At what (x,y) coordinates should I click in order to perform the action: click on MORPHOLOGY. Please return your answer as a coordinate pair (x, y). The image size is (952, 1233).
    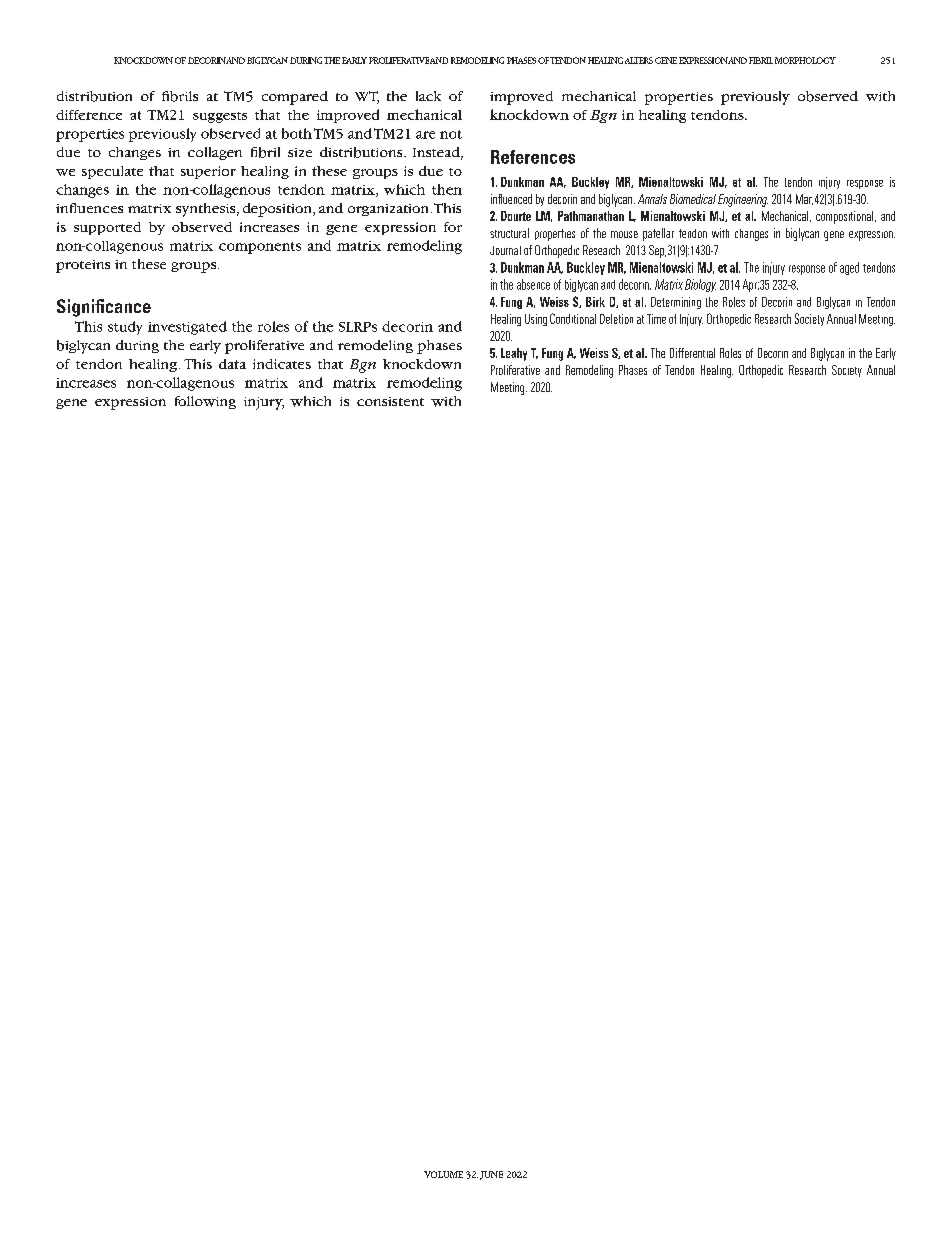
    Looking at the image, I should click on (805, 60).
